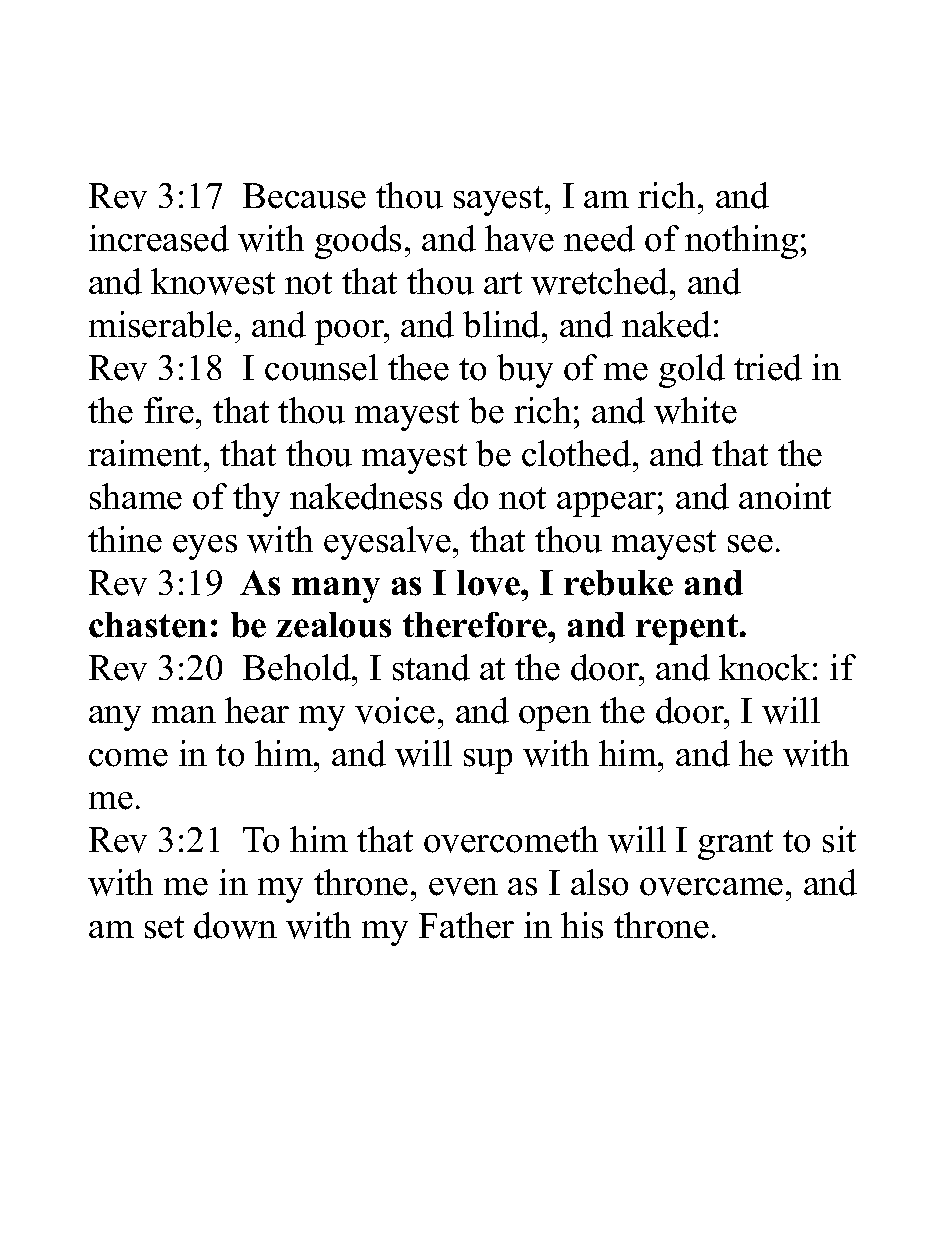 The width and height of the screenshot is (952, 1233). What do you see at coordinates (578, 453) in the screenshot?
I see `clothed` at bounding box center [578, 453].
